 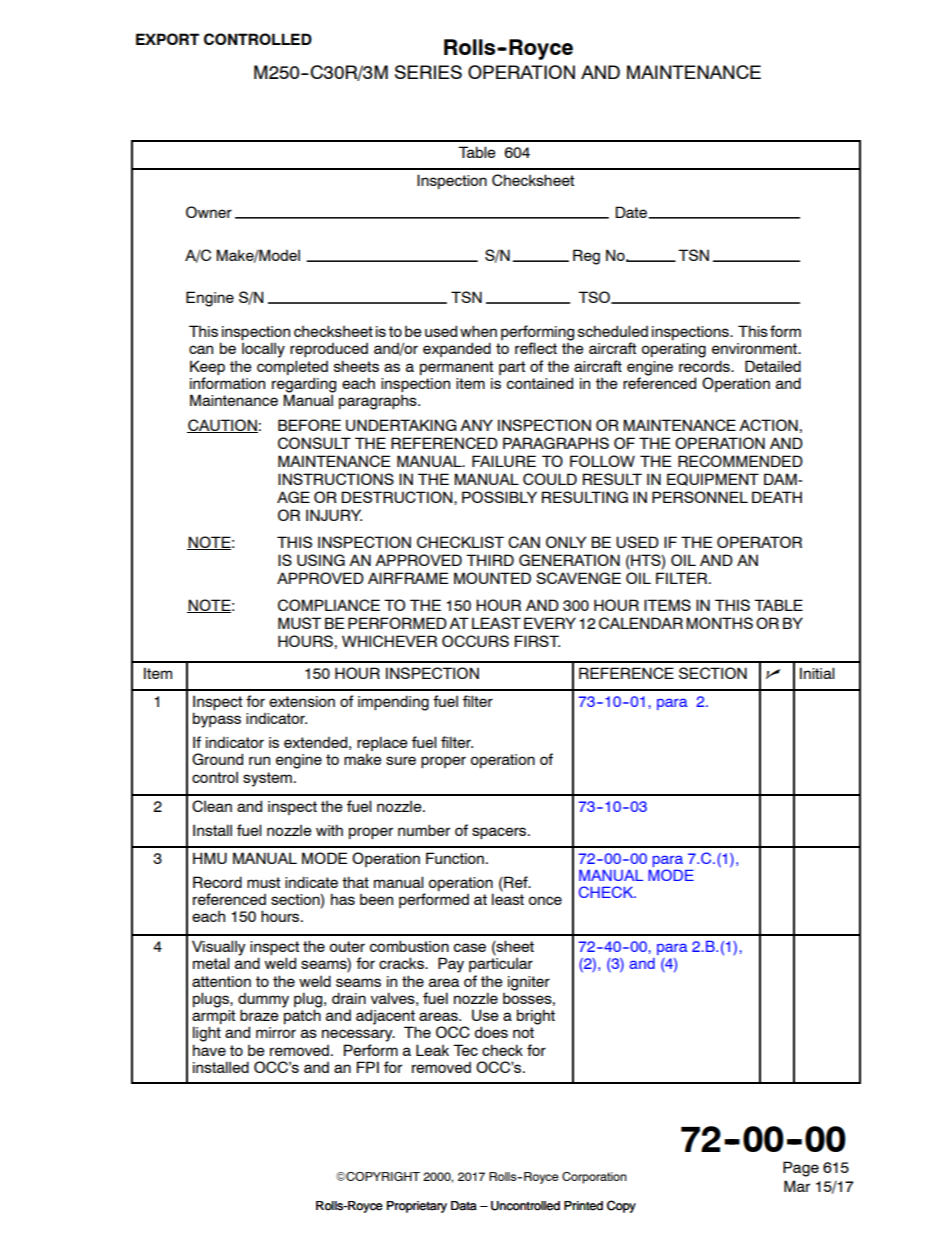 I want to click on SERIES, so click(x=428, y=72).
